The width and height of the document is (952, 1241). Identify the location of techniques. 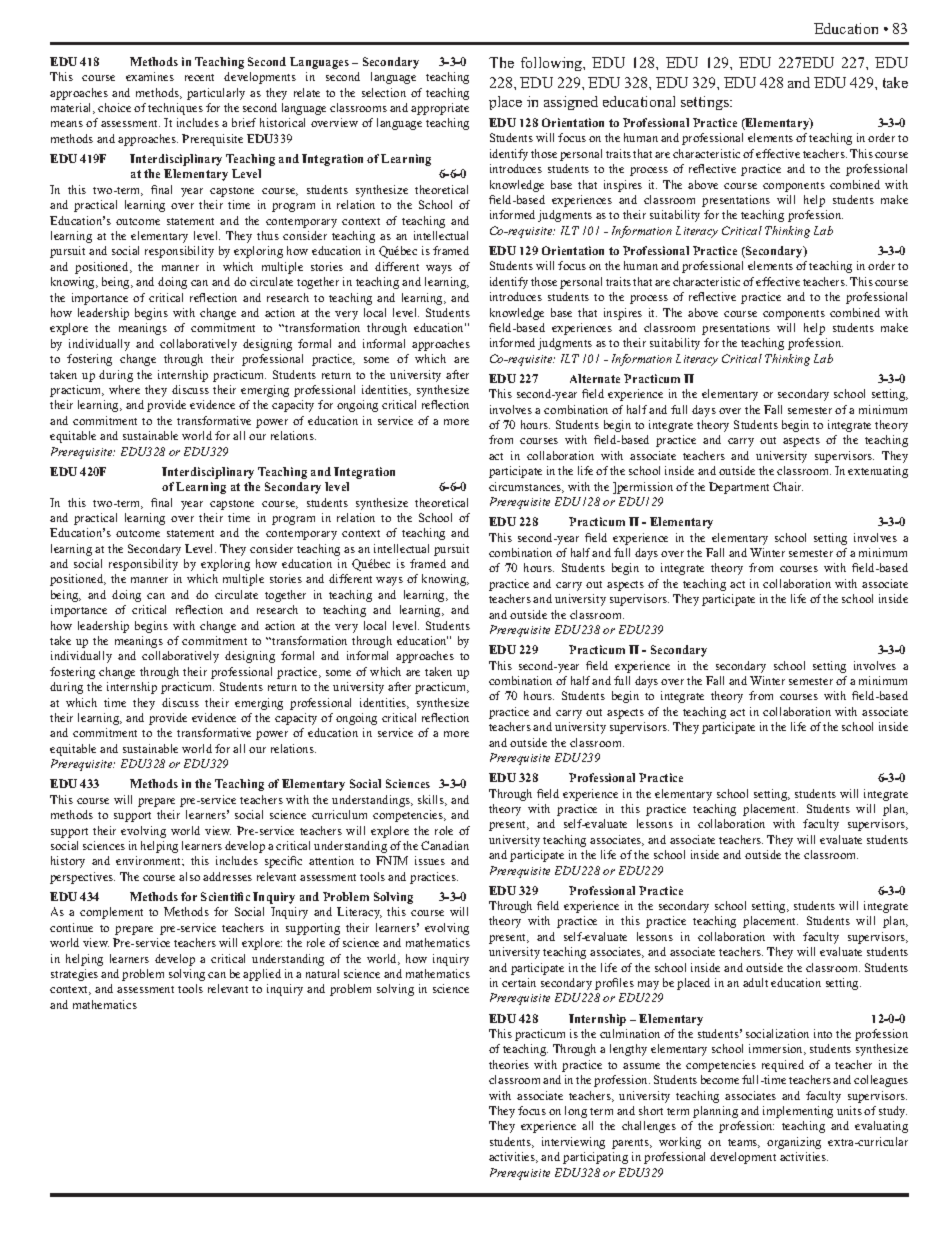
(175, 109).
